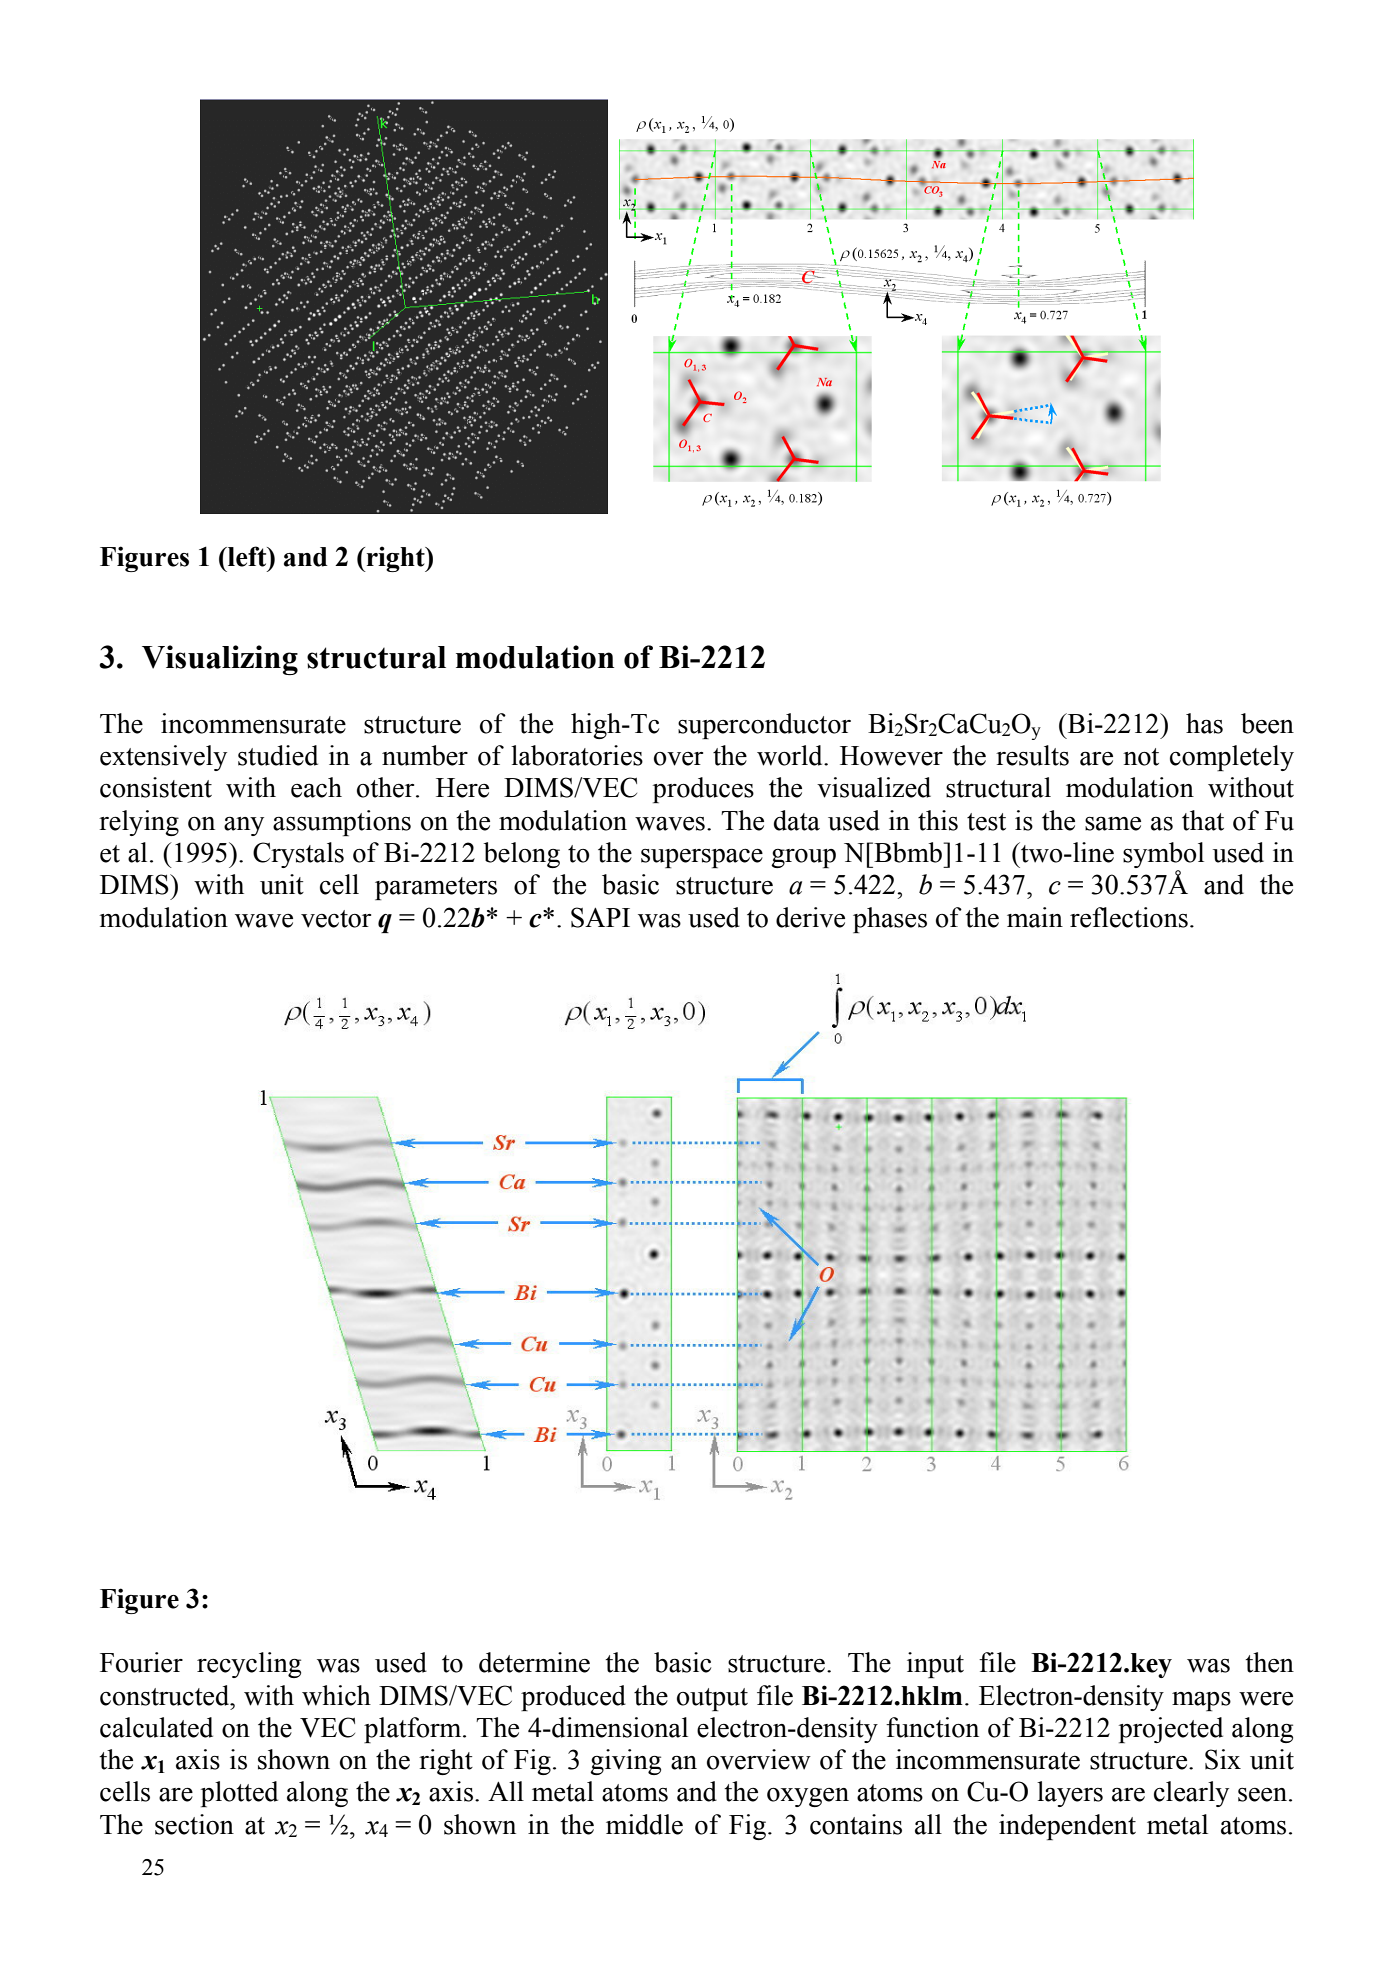 The width and height of the screenshot is (1393, 1971). What do you see at coordinates (247, 556) in the screenshot?
I see `left` at bounding box center [247, 556].
